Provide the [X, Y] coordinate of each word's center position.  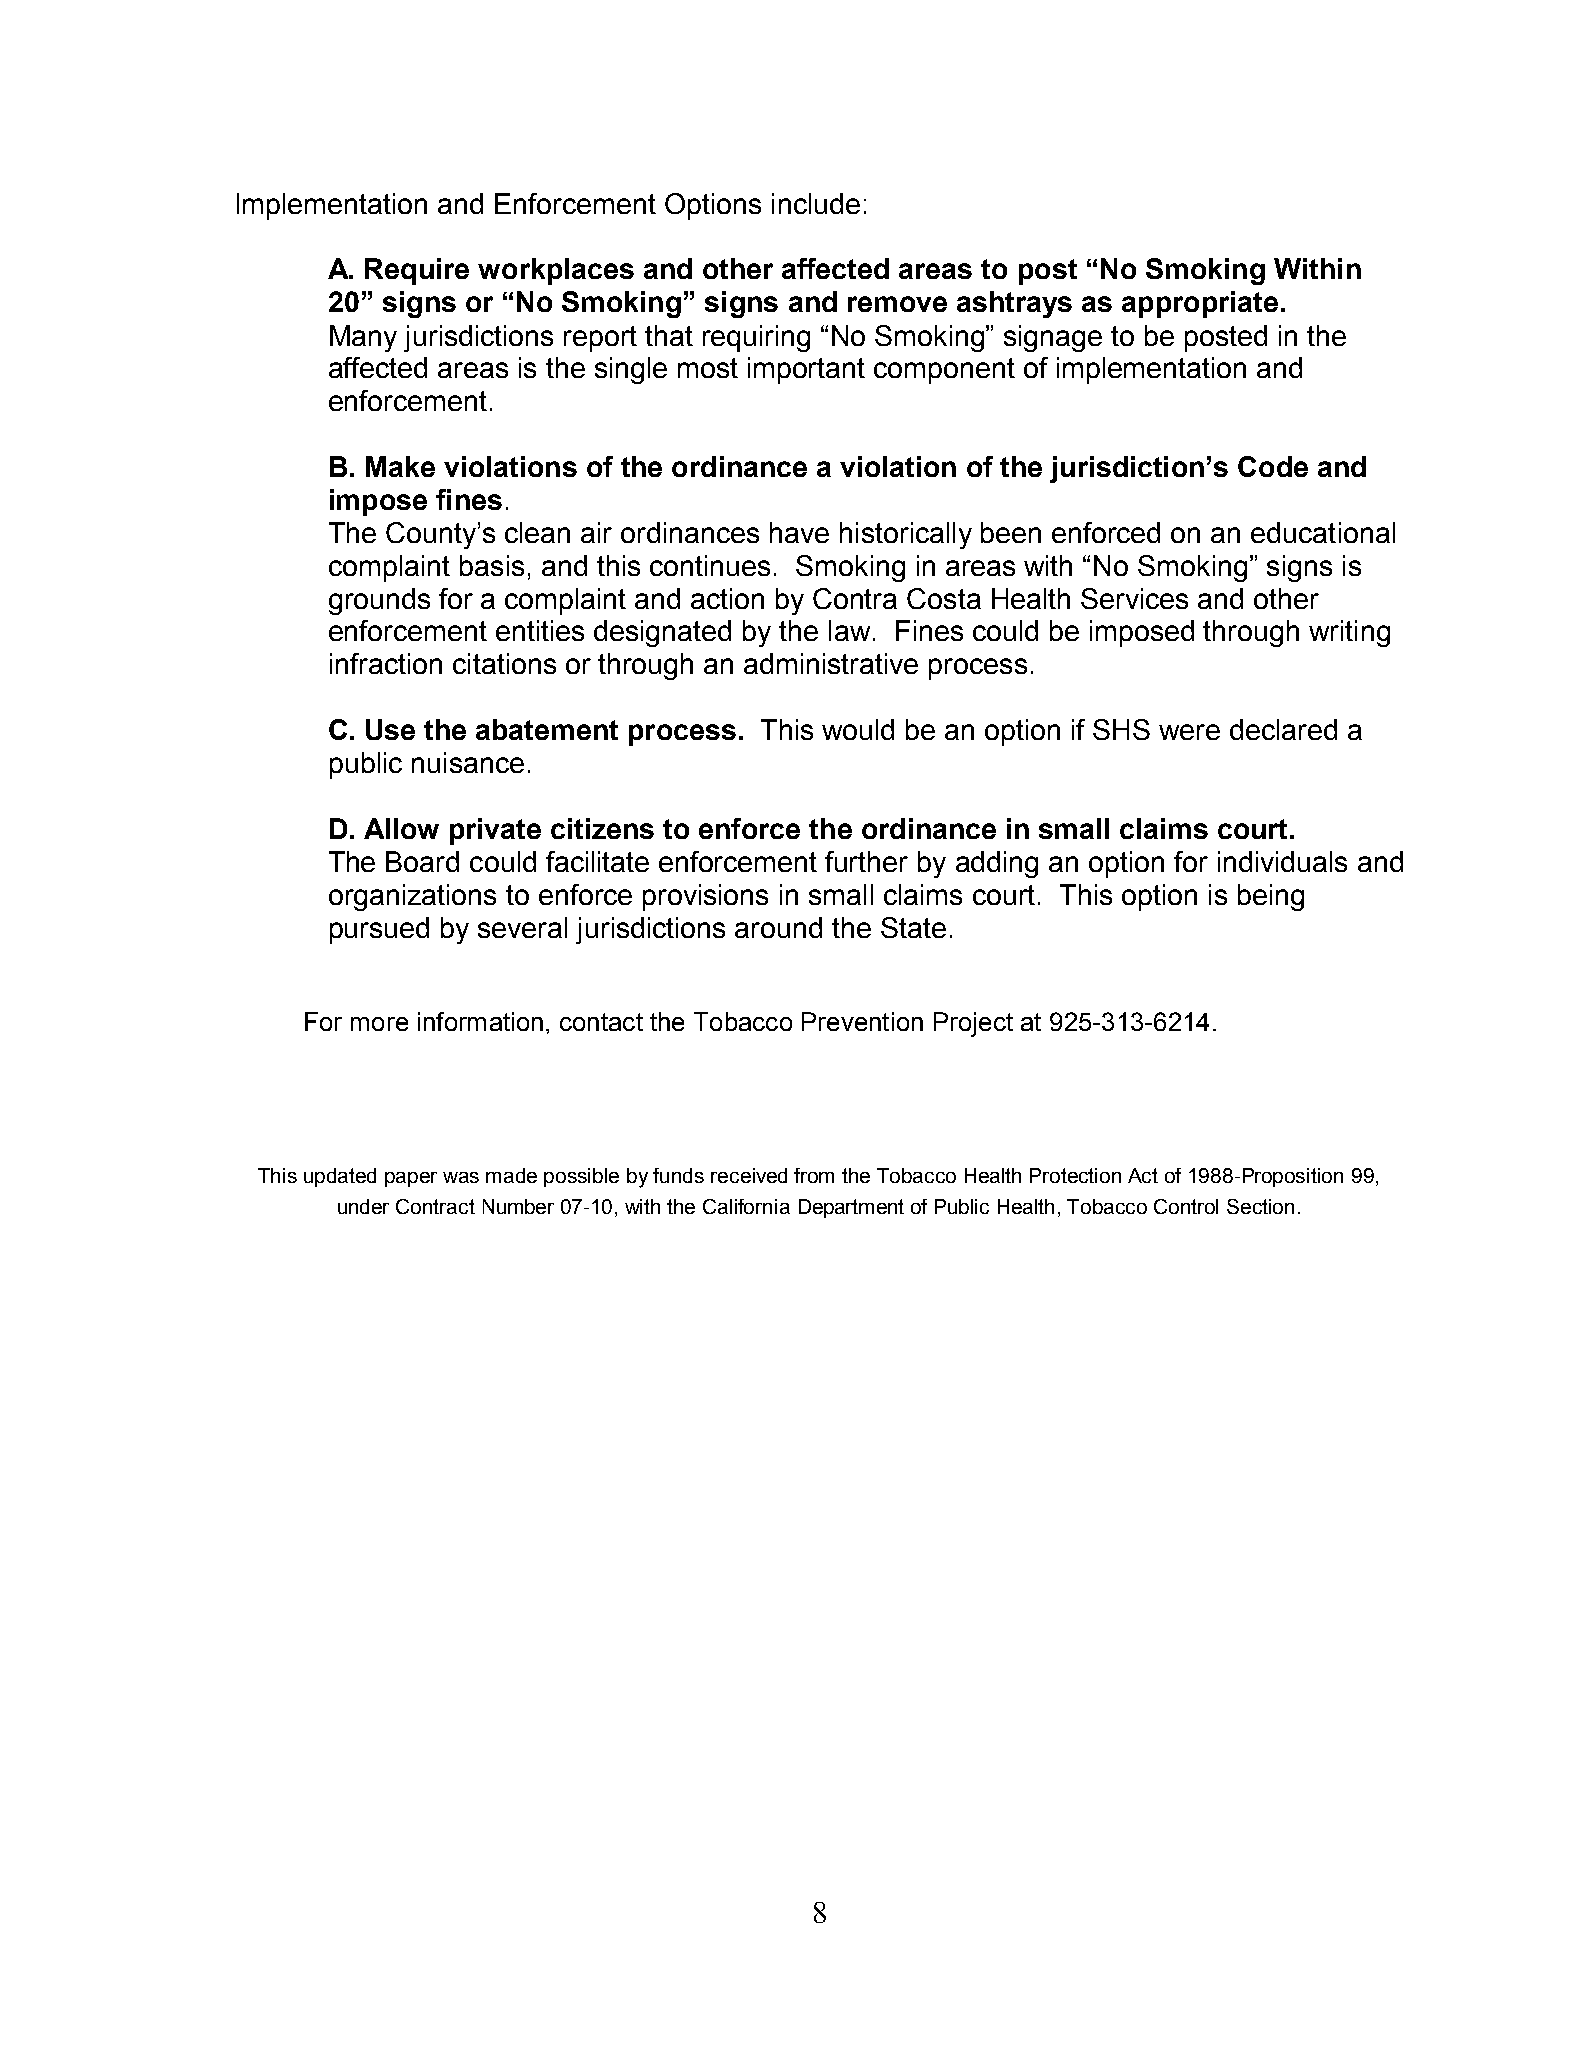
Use [390, 729]
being [1271, 897]
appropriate [1200, 304]
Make [400, 466]
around [778, 927]
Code [1273, 466]
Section [1260, 1206]
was [461, 1177]
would [858, 729]
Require [417, 271]
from [814, 1175]
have [799, 532]
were [1189, 732]
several [522, 927]
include [816, 203]
